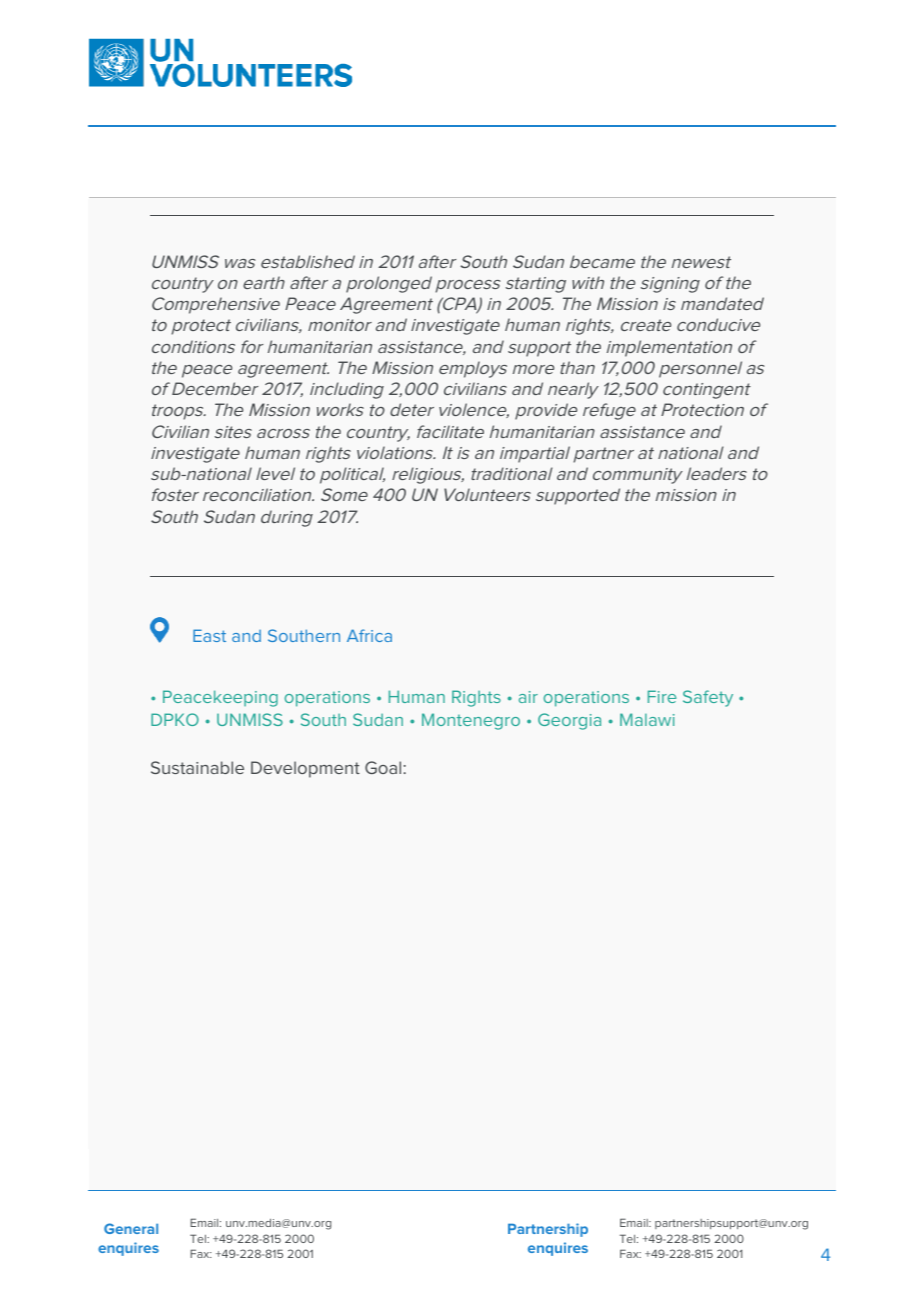 This screenshot has height=1308, width=924. What do you see at coordinates (369, 635) in the screenshot?
I see `Africa` at bounding box center [369, 635].
